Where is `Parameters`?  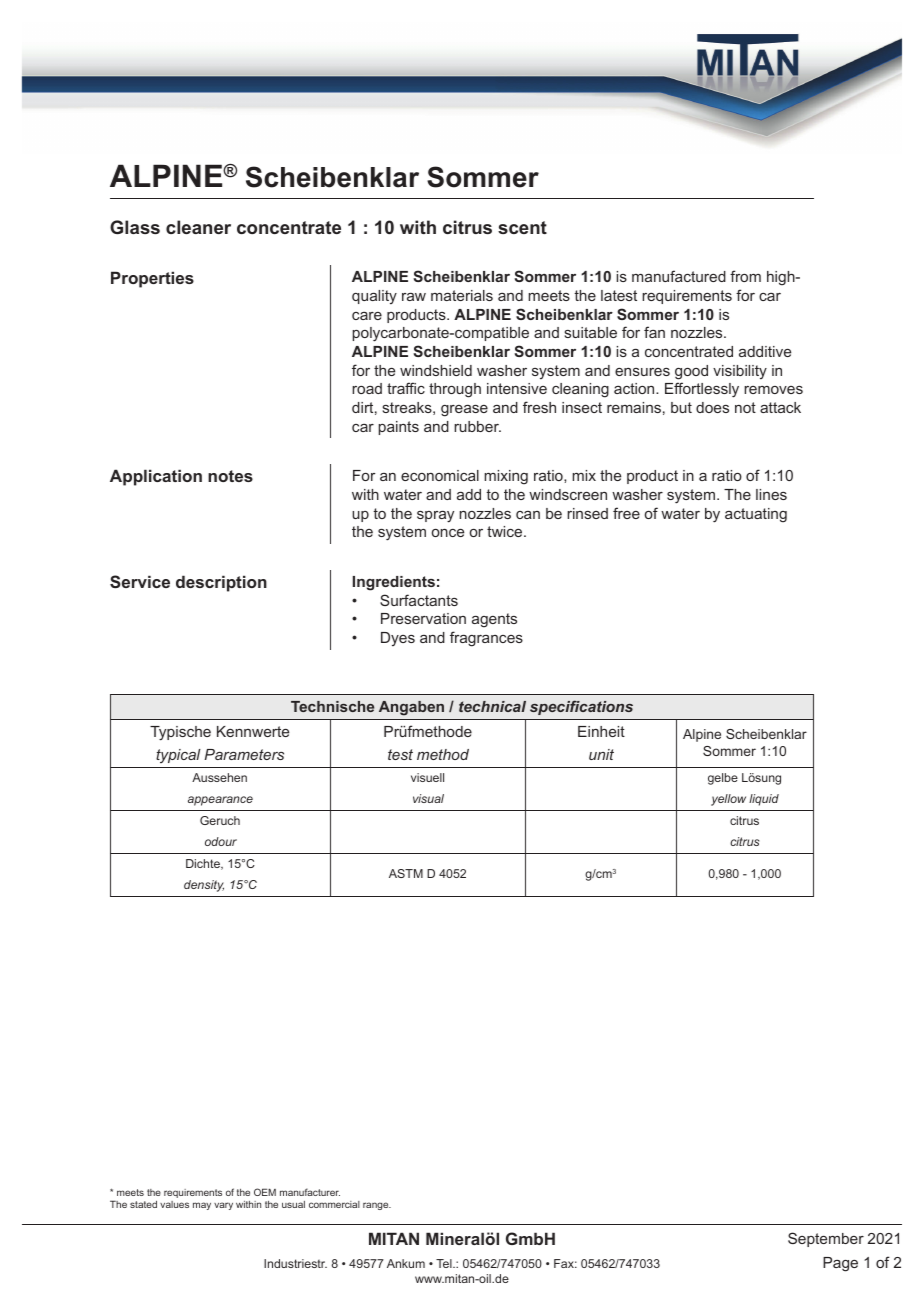
Parameters is located at coordinates (244, 754).
